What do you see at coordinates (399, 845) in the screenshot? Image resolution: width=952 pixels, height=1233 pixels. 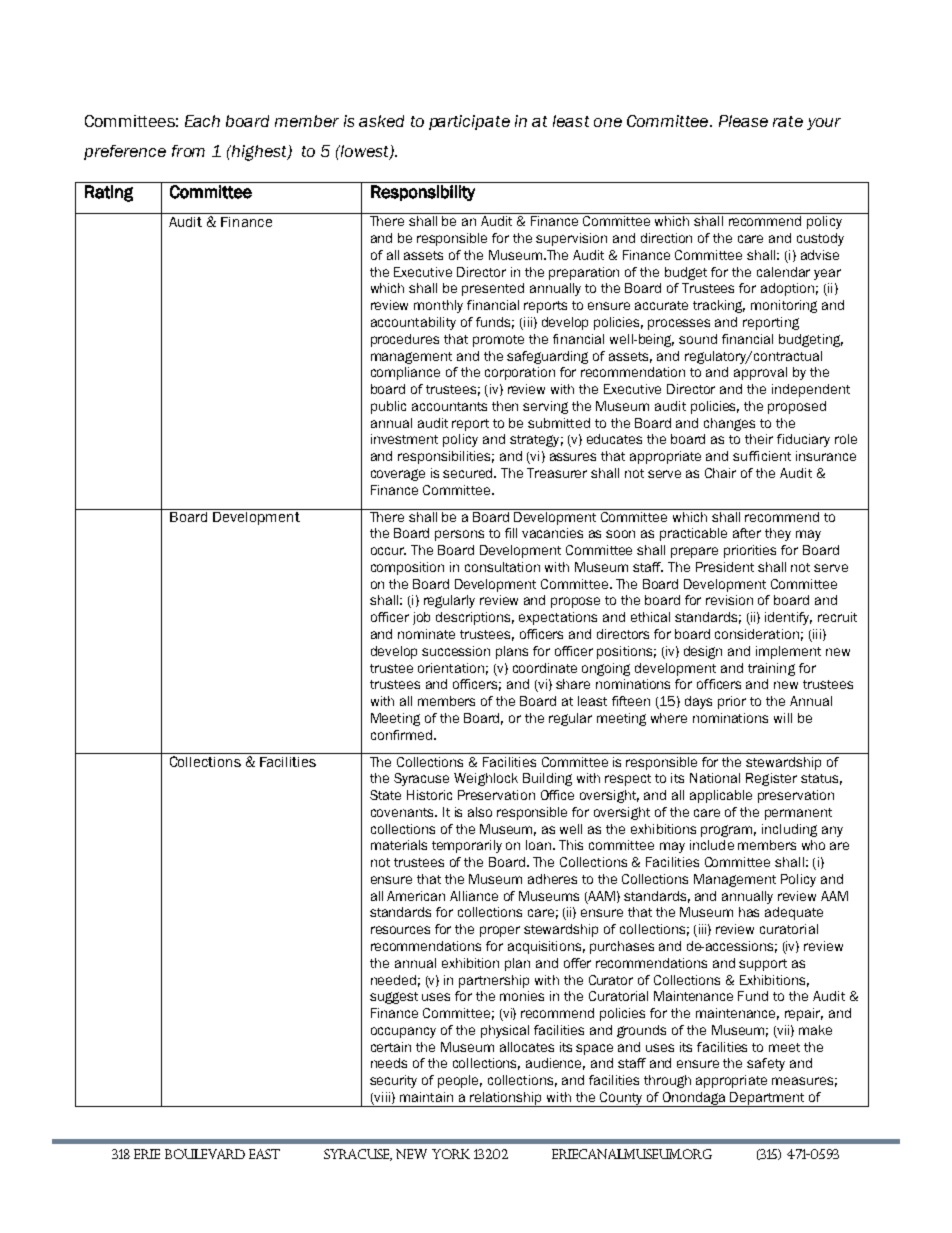 I see `materials` at bounding box center [399, 845].
